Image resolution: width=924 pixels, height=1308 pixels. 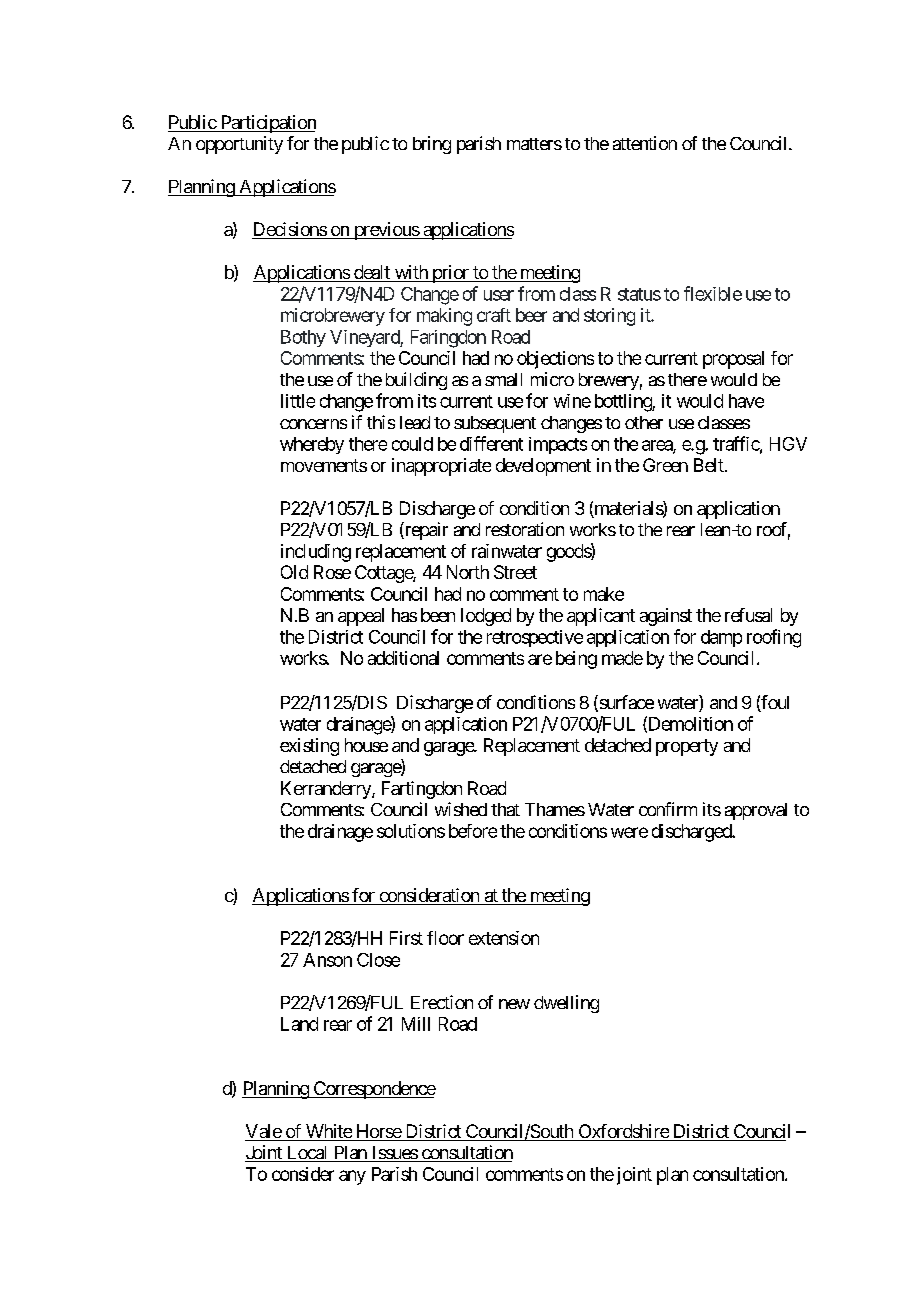 What do you see at coordinates (486, 617) in the screenshot?
I see `lodged` at bounding box center [486, 617].
